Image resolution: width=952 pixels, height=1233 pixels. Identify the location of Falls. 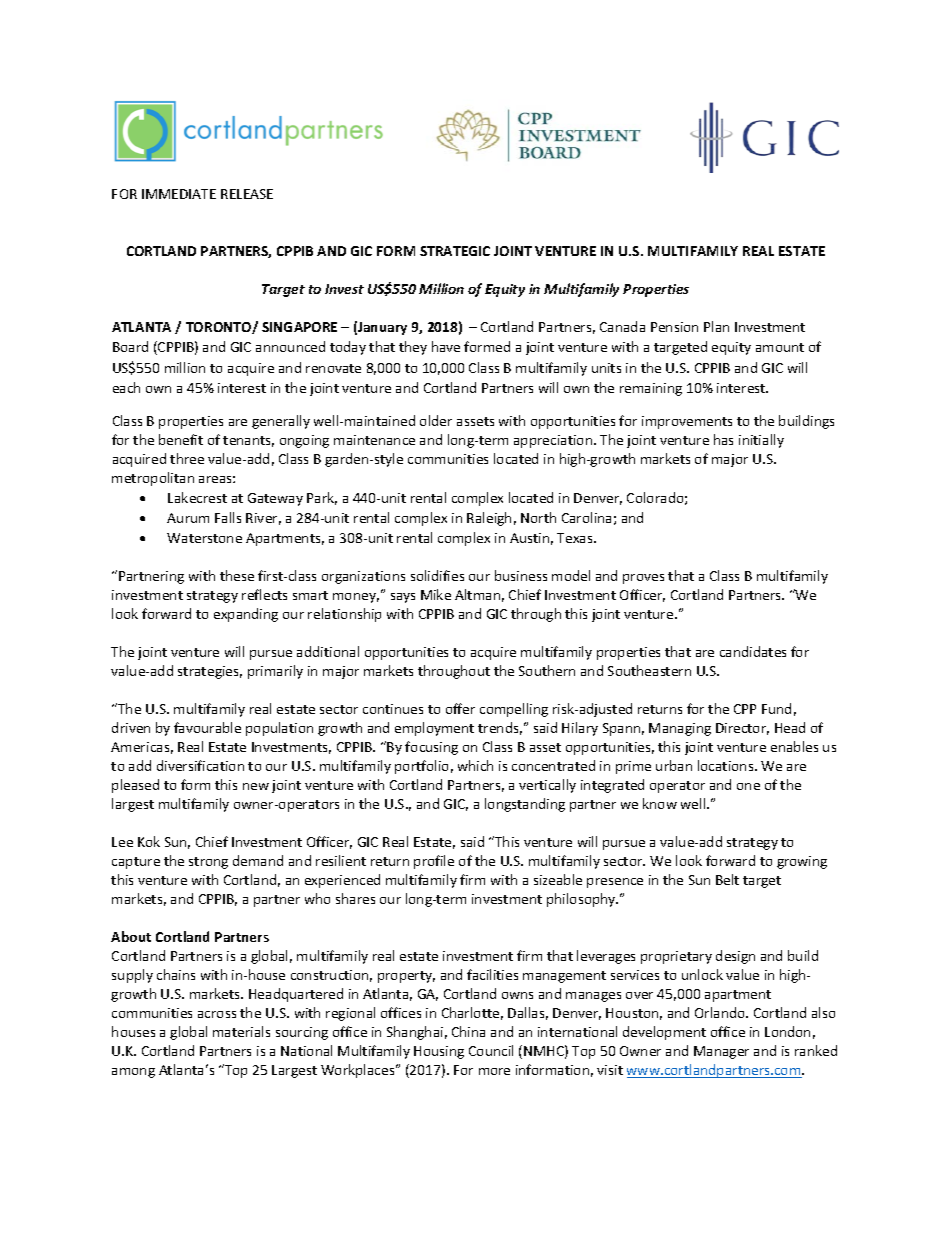
(228, 517).
